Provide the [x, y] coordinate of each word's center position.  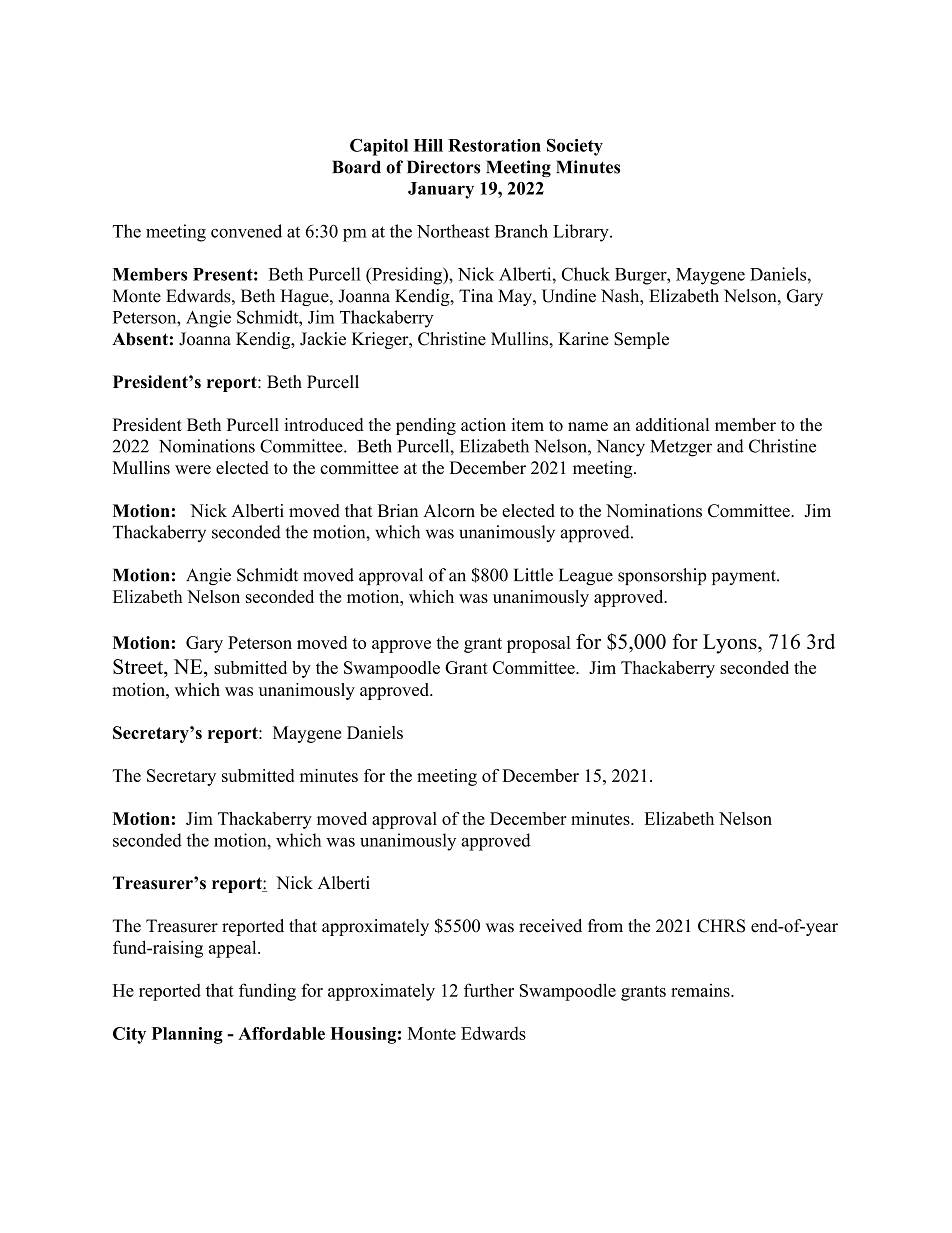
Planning [187, 1035]
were [193, 469]
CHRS [721, 926]
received [550, 926]
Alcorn [449, 510]
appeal [234, 949]
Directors [443, 167]
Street [139, 666]
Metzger [681, 448]
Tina [476, 296]
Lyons [731, 644]
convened [246, 231]
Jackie [323, 339]
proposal [539, 644]
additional [672, 425]
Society [575, 147]
